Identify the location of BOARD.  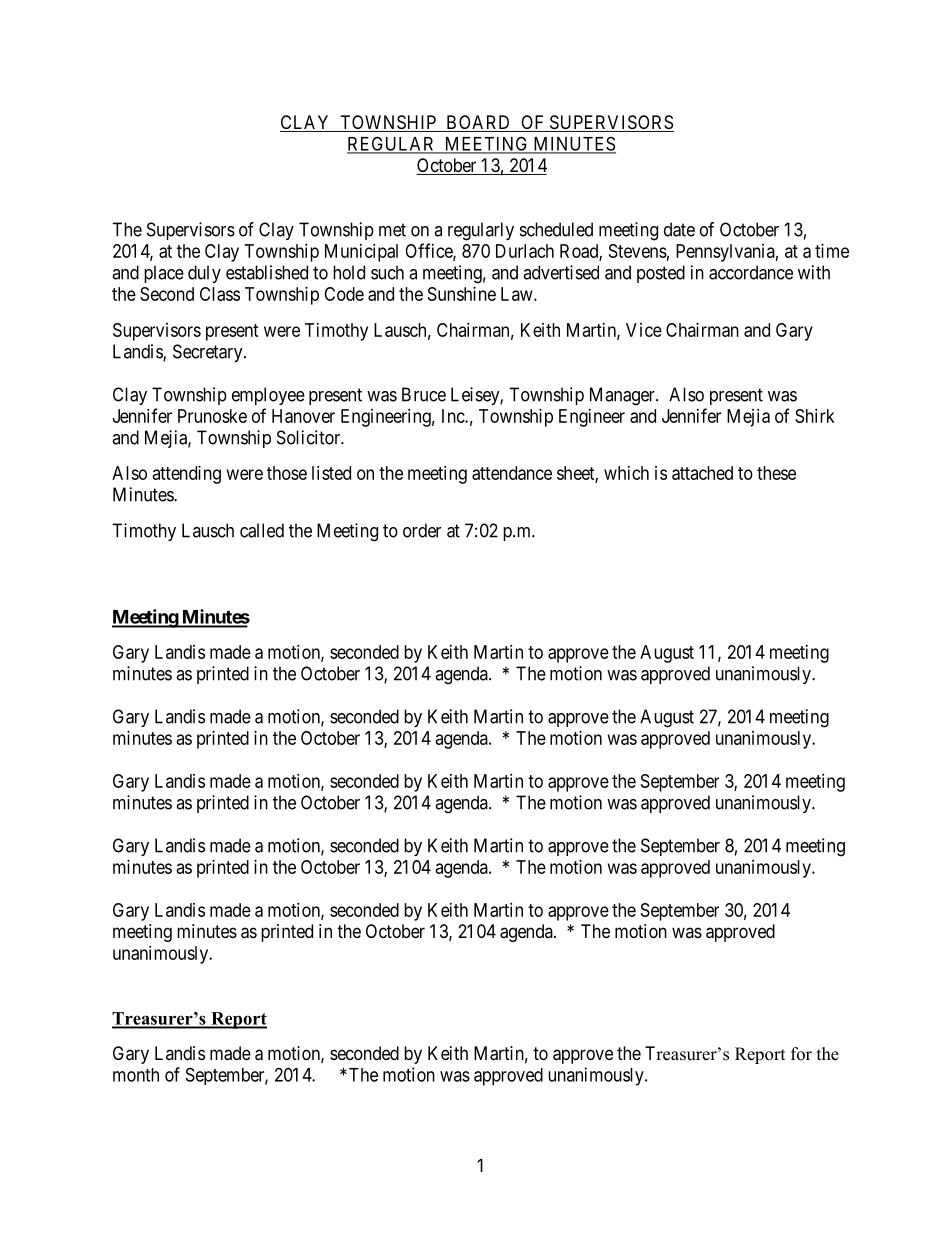
(478, 123).
